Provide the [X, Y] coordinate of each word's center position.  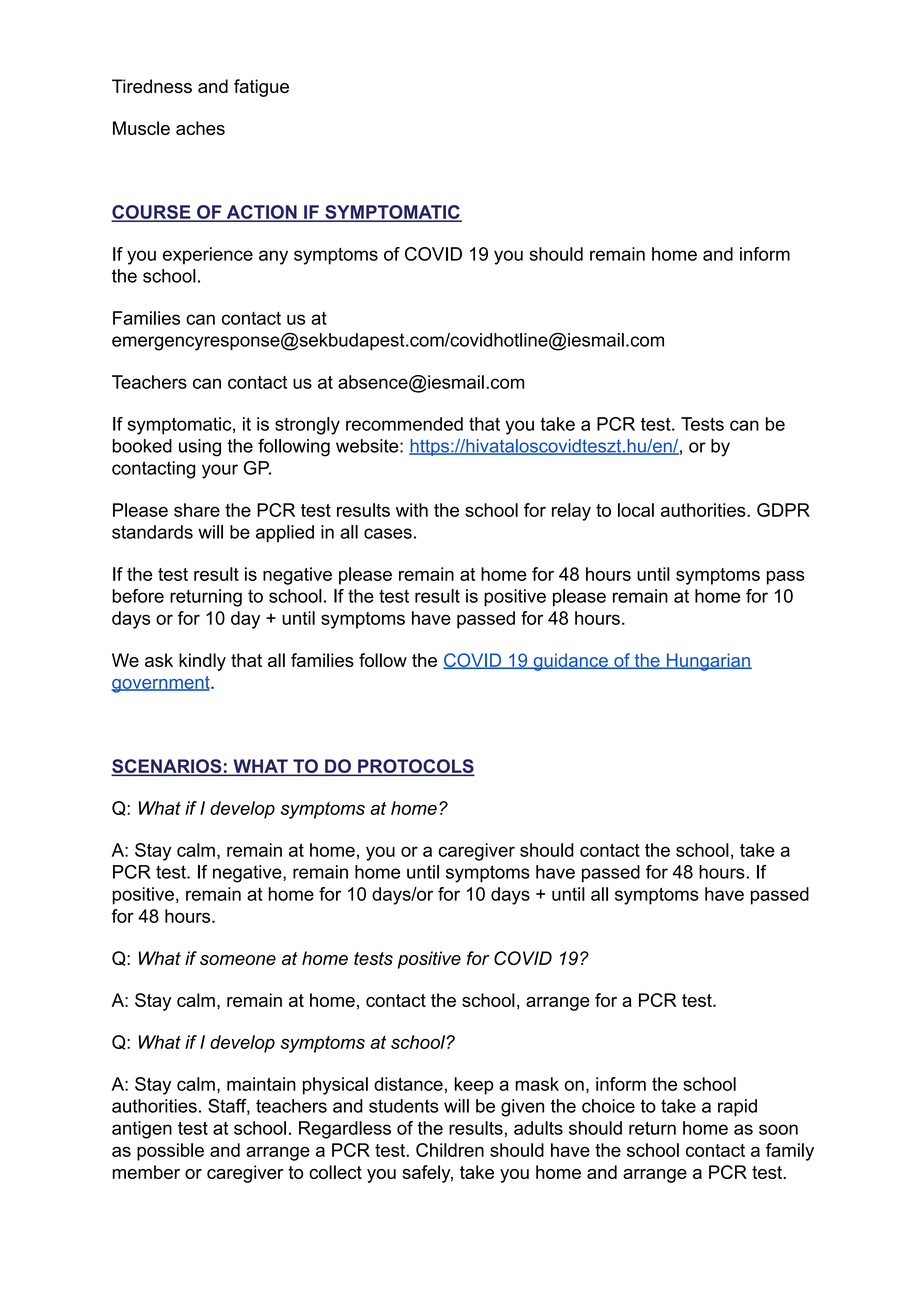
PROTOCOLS [415, 767]
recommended [404, 424]
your [220, 471]
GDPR [783, 510]
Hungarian [708, 662]
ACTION [261, 213]
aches [200, 128]
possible [170, 1152]
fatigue [261, 88]
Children [450, 1150]
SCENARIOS [168, 767]
